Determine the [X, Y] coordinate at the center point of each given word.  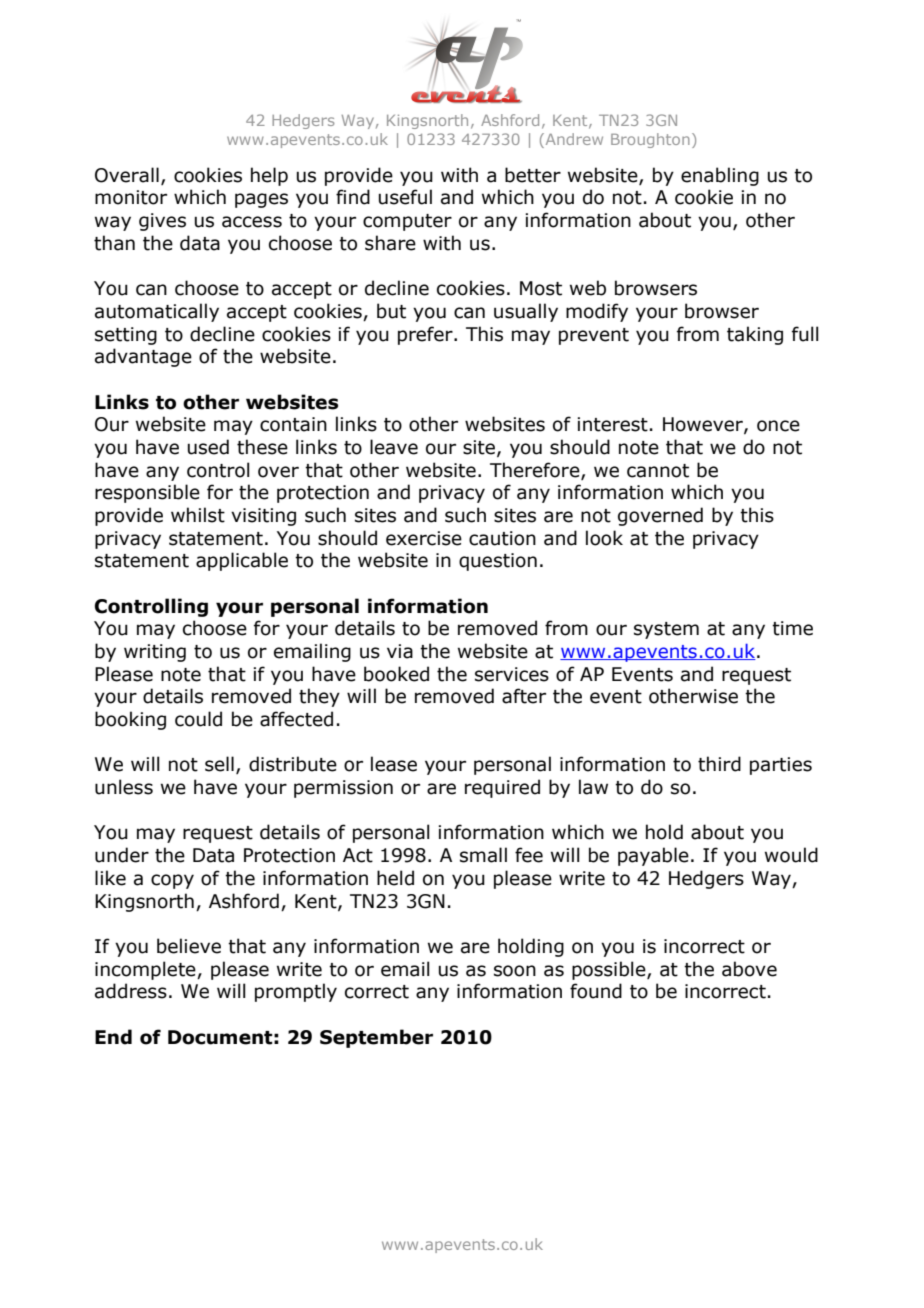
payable [653, 856]
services [512, 674]
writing [155, 653]
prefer [426, 335]
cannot [658, 471]
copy [172, 881]
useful [405, 197]
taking [755, 335]
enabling [720, 176]
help [269, 176]
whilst [198, 515]
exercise [424, 538]
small [483, 855]
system [666, 630]
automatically [157, 312]
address [131, 991]
